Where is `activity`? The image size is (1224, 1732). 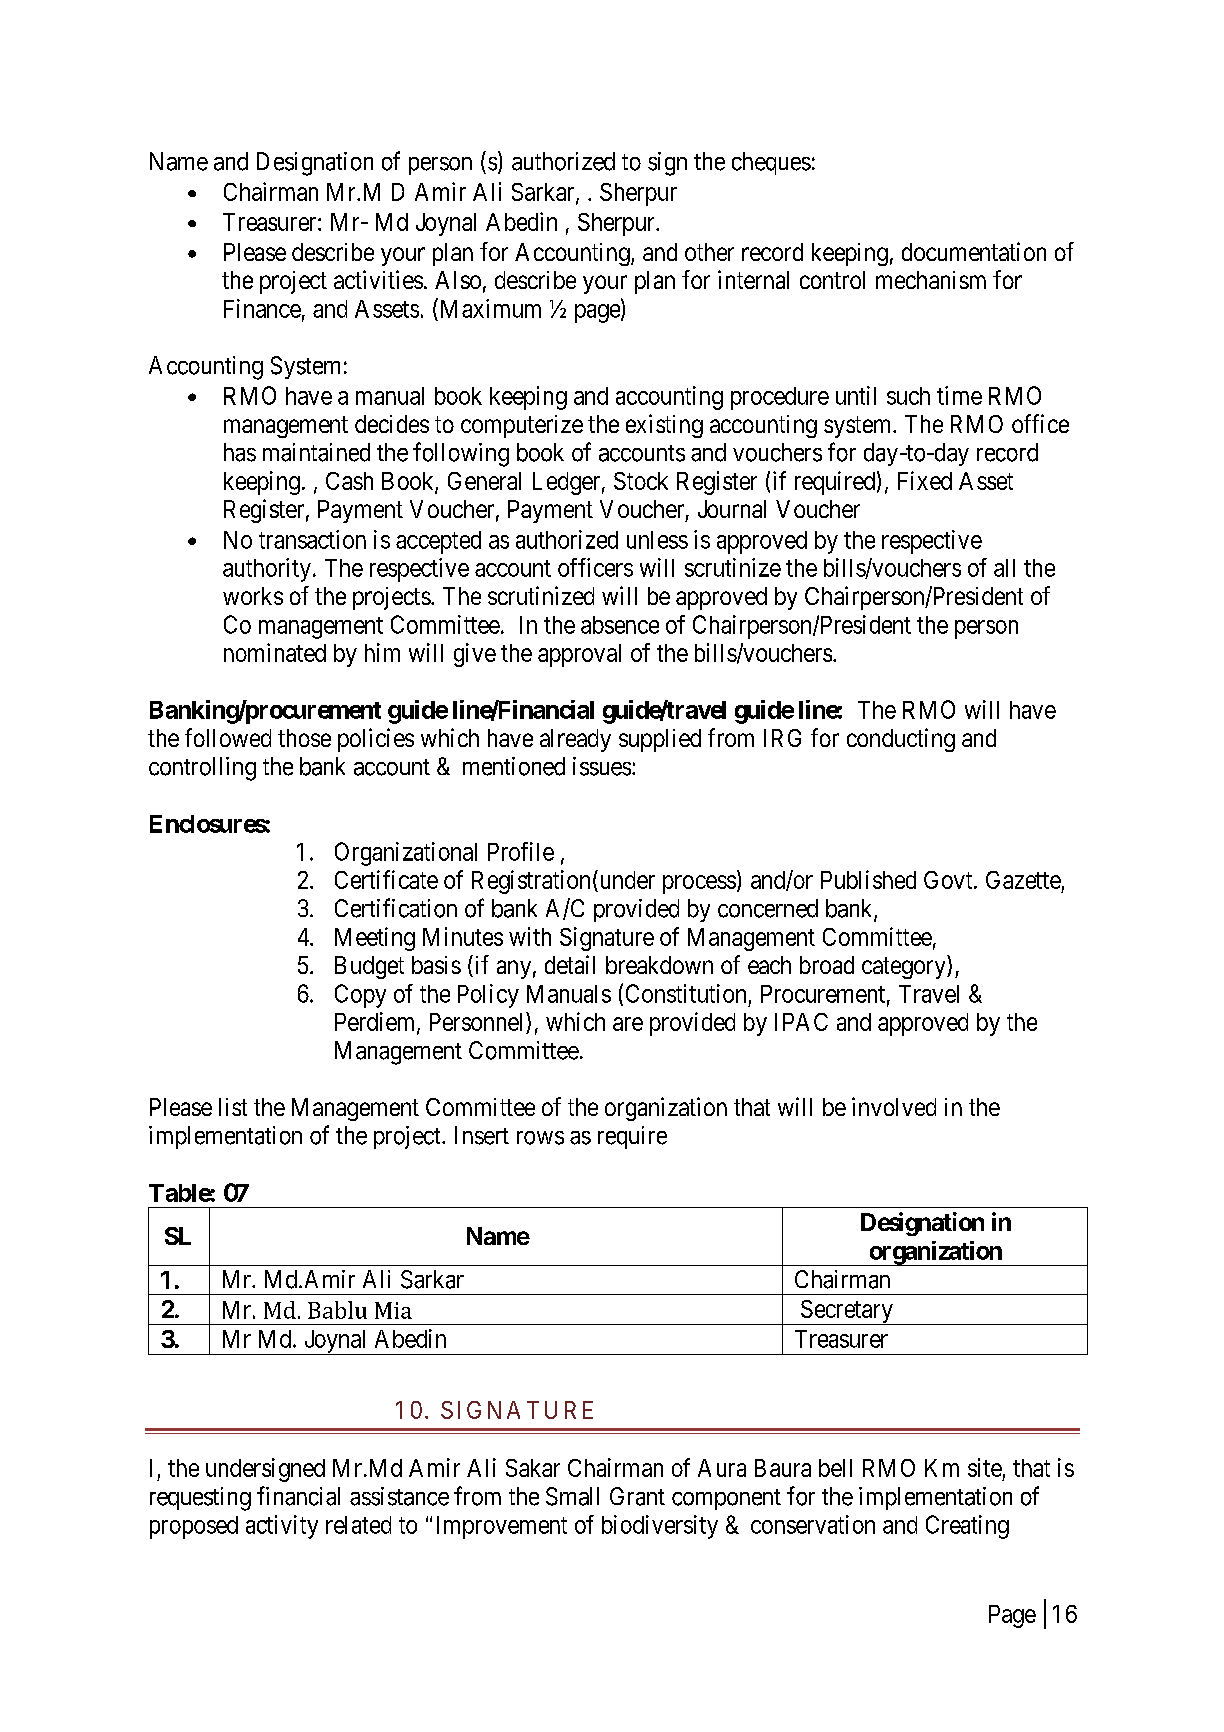 activity is located at coordinates (282, 1527).
